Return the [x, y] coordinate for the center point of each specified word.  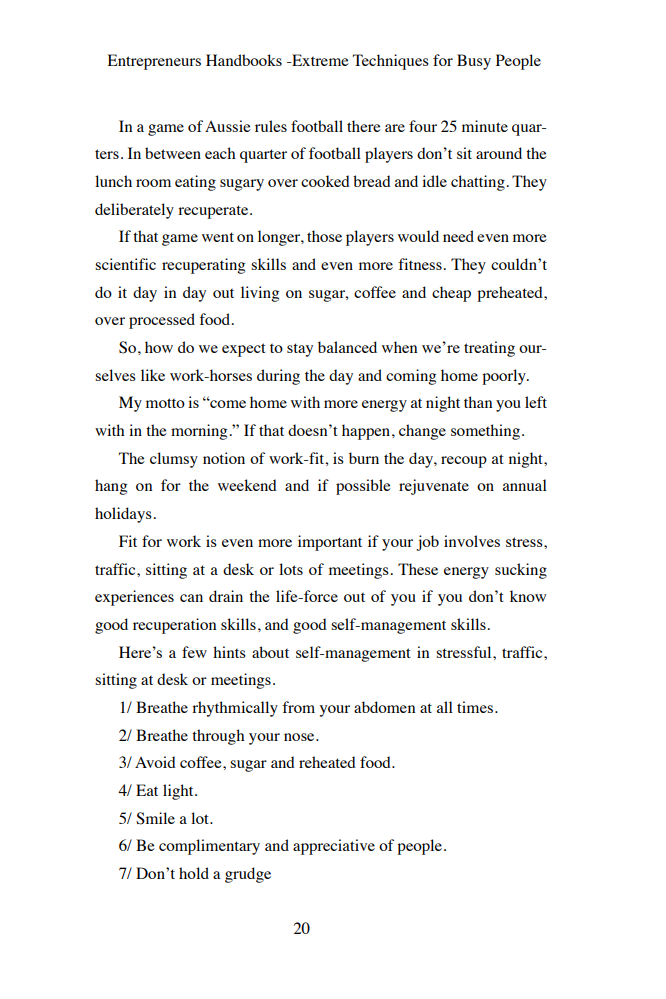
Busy [474, 62]
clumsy [174, 460]
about [270, 652]
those [324, 236]
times [475, 707]
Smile [155, 818]
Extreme [319, 60]
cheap [451, 294]
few [194, 652]
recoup [464, 462]
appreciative [334, 847]
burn [364, 458]
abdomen [384, 707]
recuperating [203, 266]
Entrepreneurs [154, 62]
